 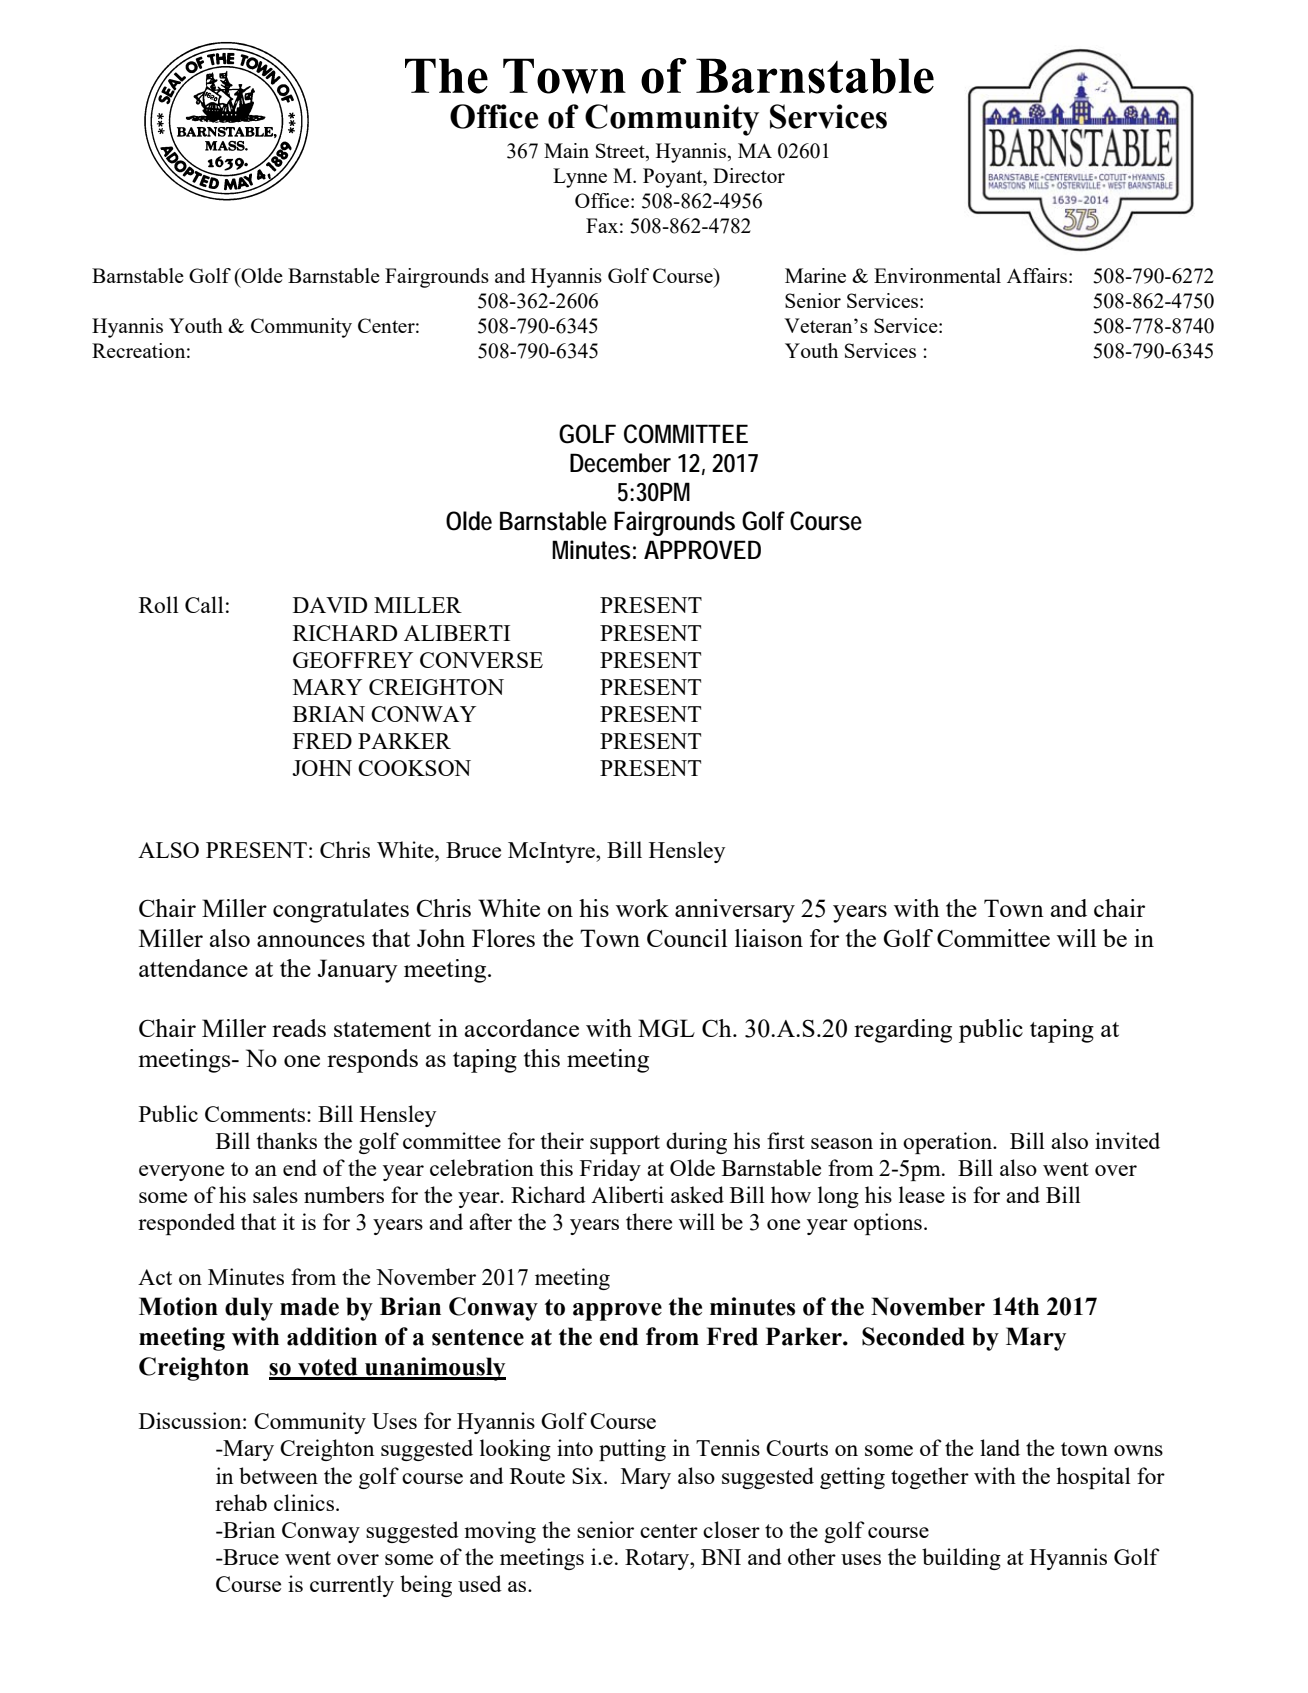 I want to click on Street, so click(x=621, y=152).
